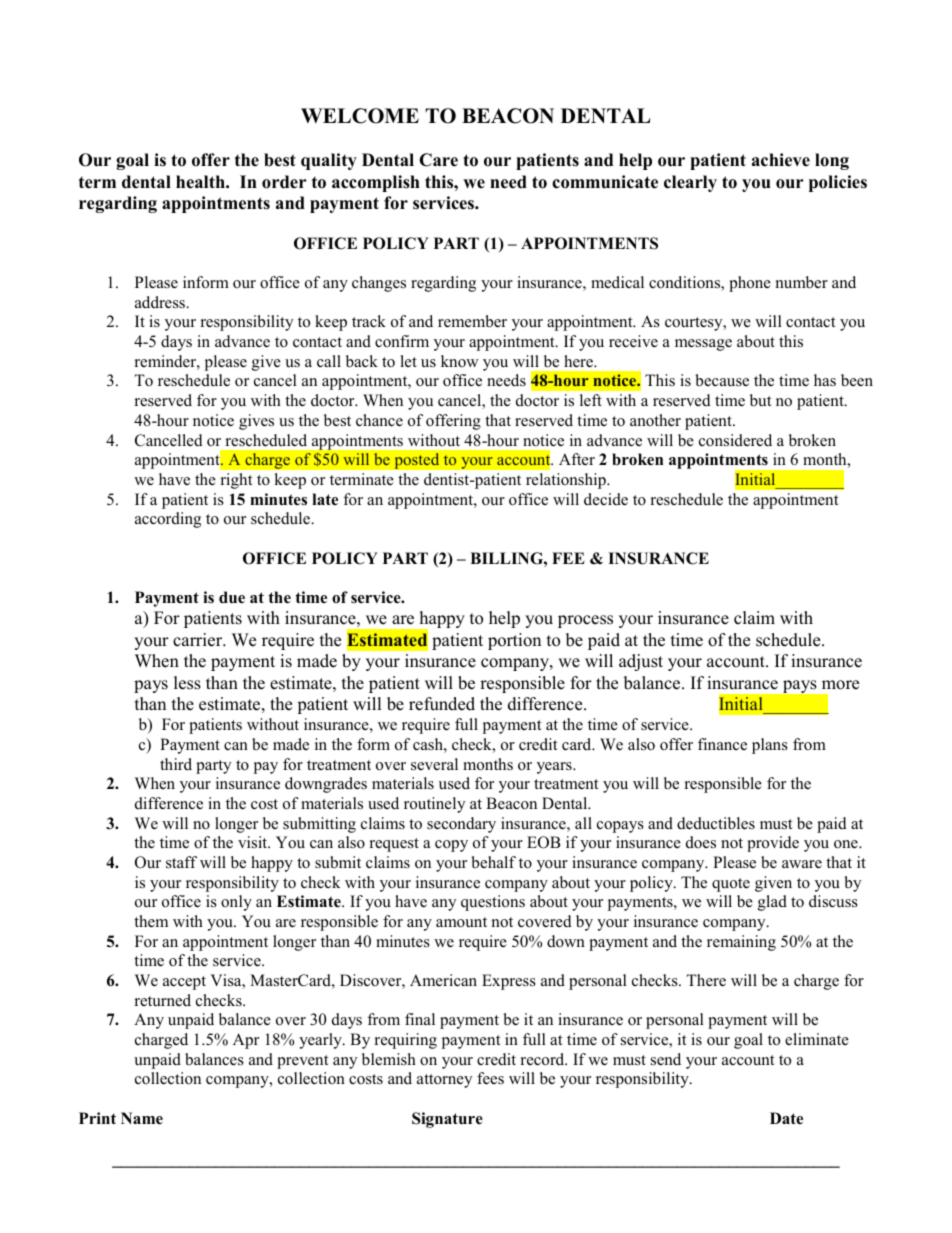 The image size is (952, 1233). I want to click on due, so click(232, 597).
